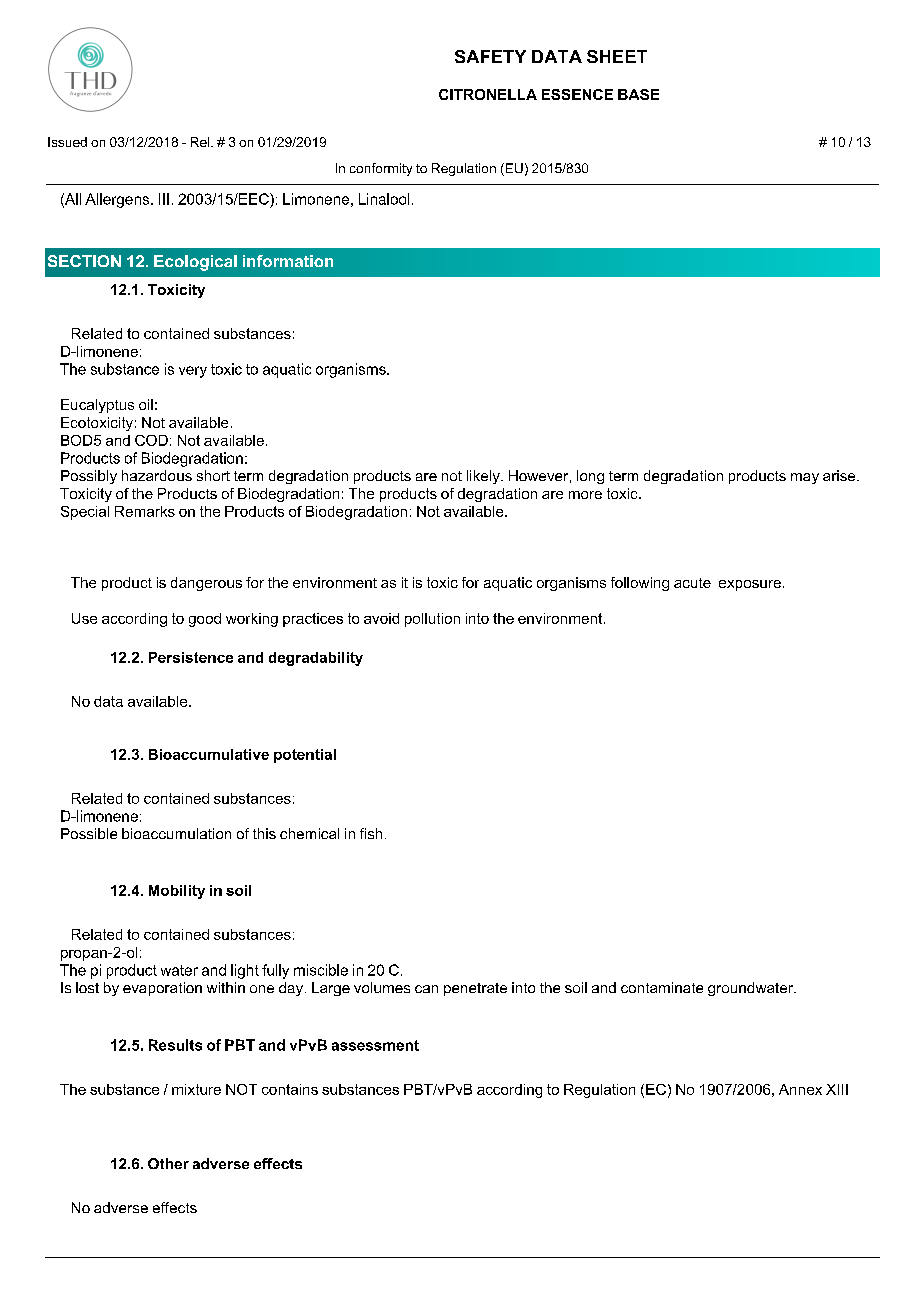 This screenshot has height=1308, width=924. I want to click on BASE, so click(638, 94).
